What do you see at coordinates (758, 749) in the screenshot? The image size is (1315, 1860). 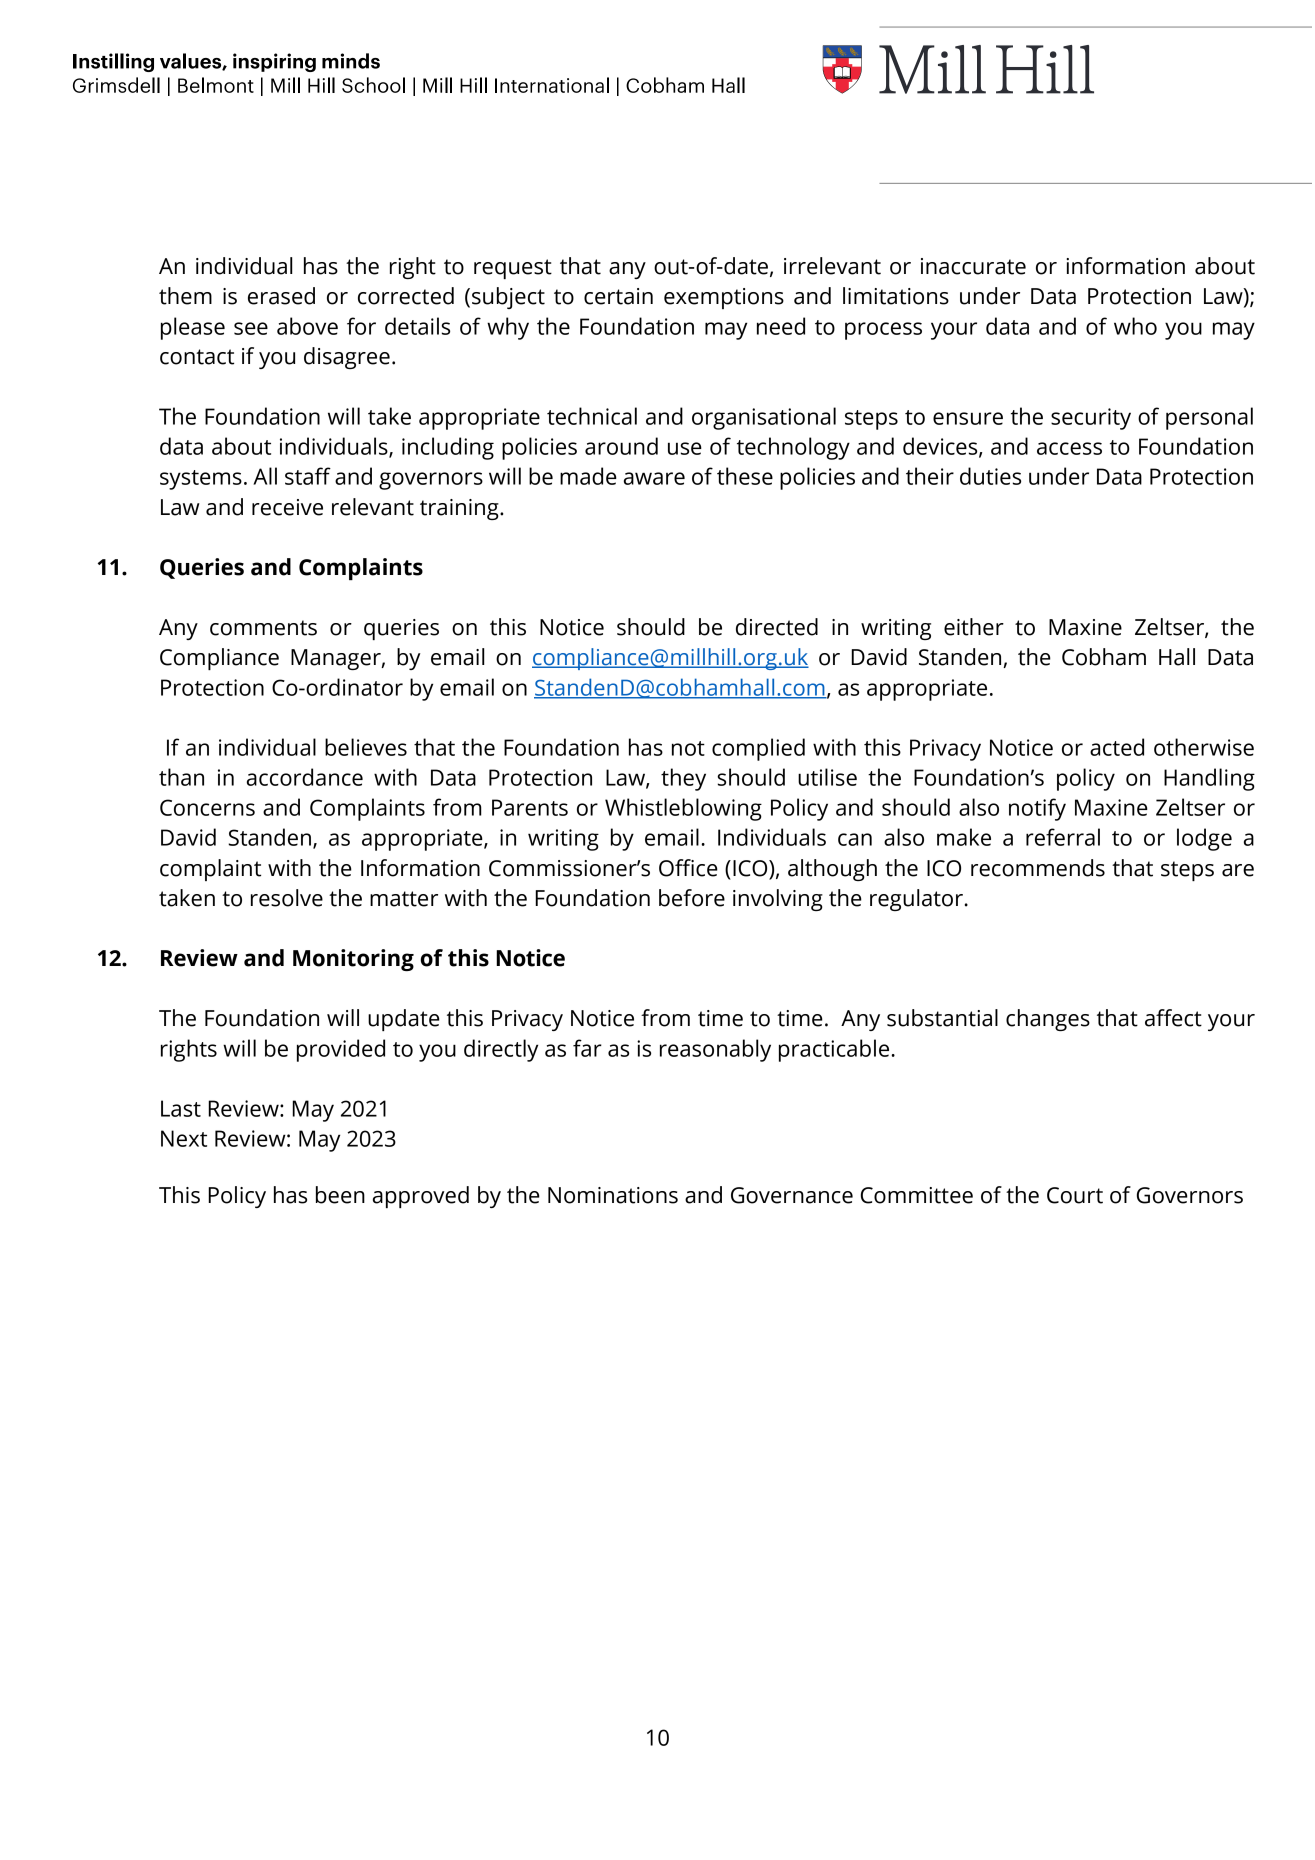 I see `complied` at bounding box center [758, 749].
